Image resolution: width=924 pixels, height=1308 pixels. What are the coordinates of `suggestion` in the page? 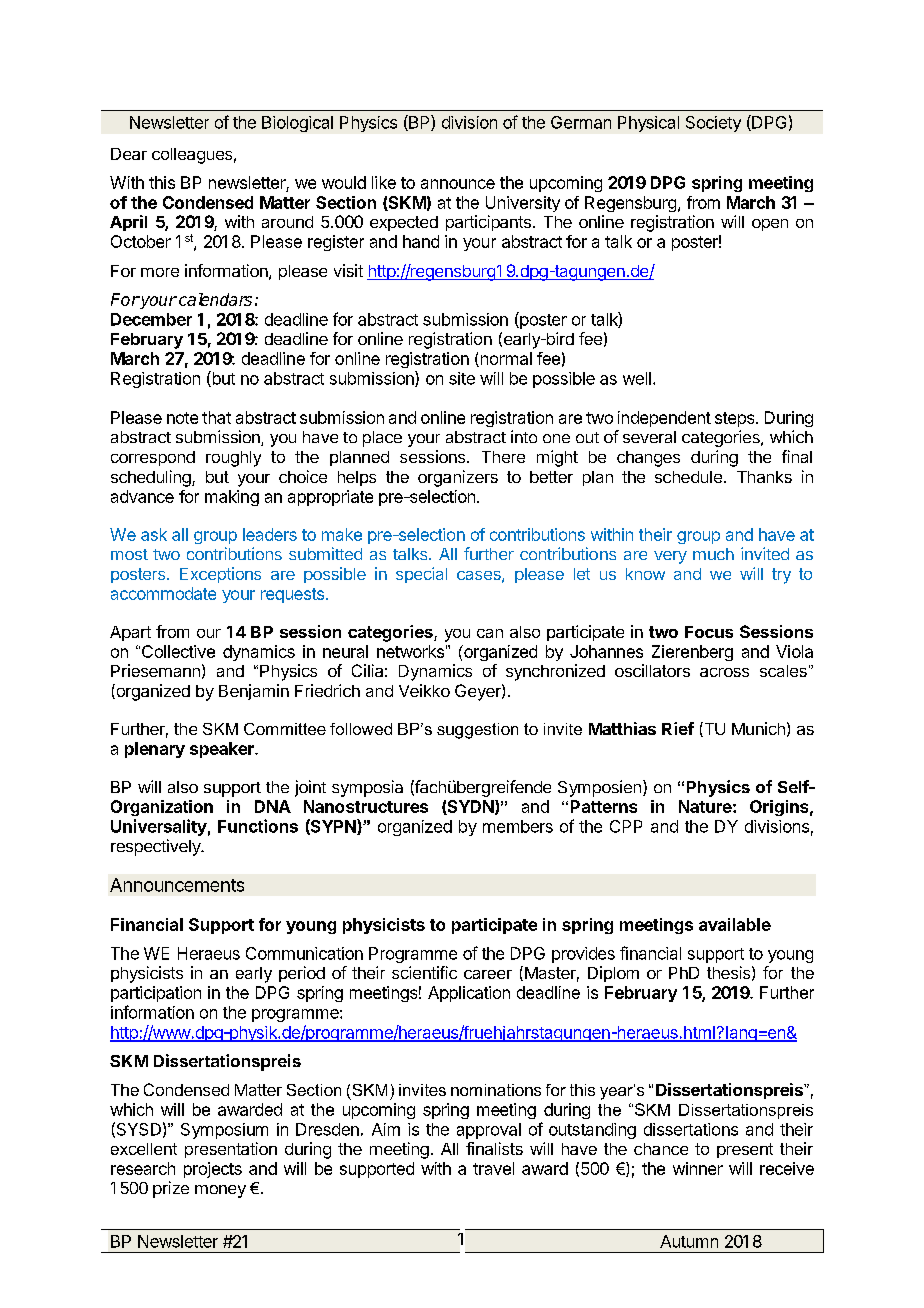 It's located at (477, 731).
